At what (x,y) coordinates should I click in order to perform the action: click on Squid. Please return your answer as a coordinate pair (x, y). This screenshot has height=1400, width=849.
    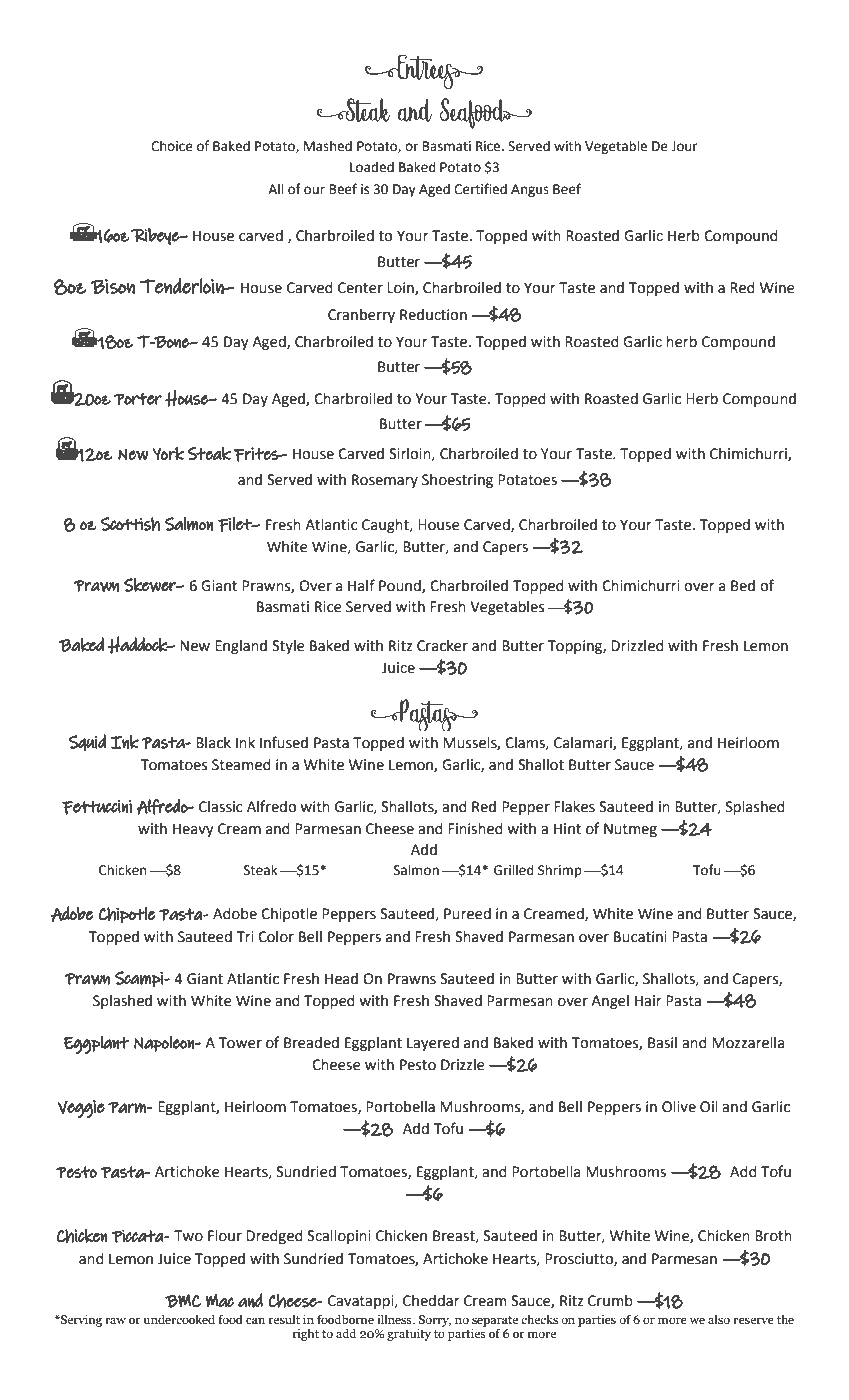
    Looking at the image, I should click on (87, 742).
